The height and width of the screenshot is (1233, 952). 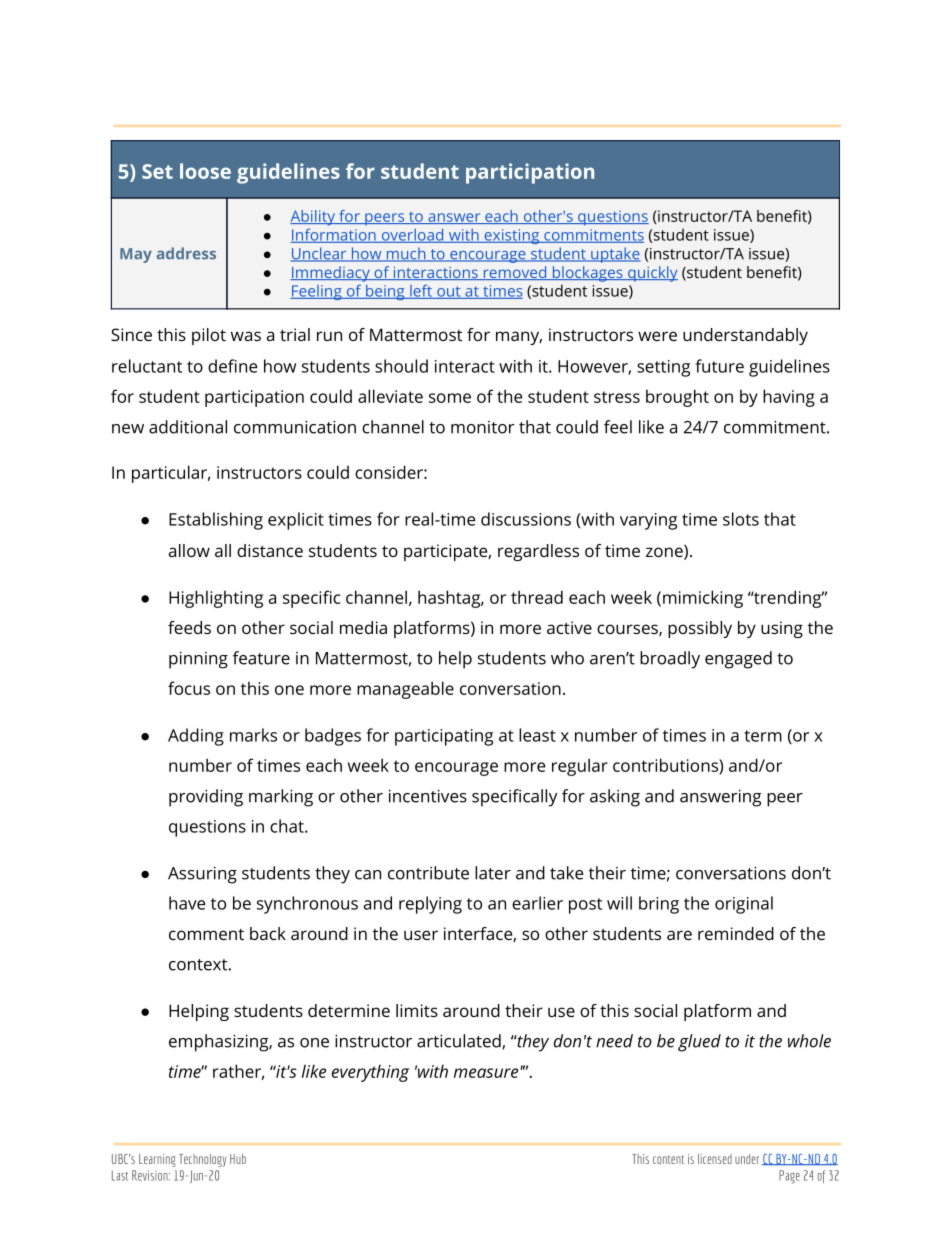 I want to click on have, so click(x=187, y=903).
